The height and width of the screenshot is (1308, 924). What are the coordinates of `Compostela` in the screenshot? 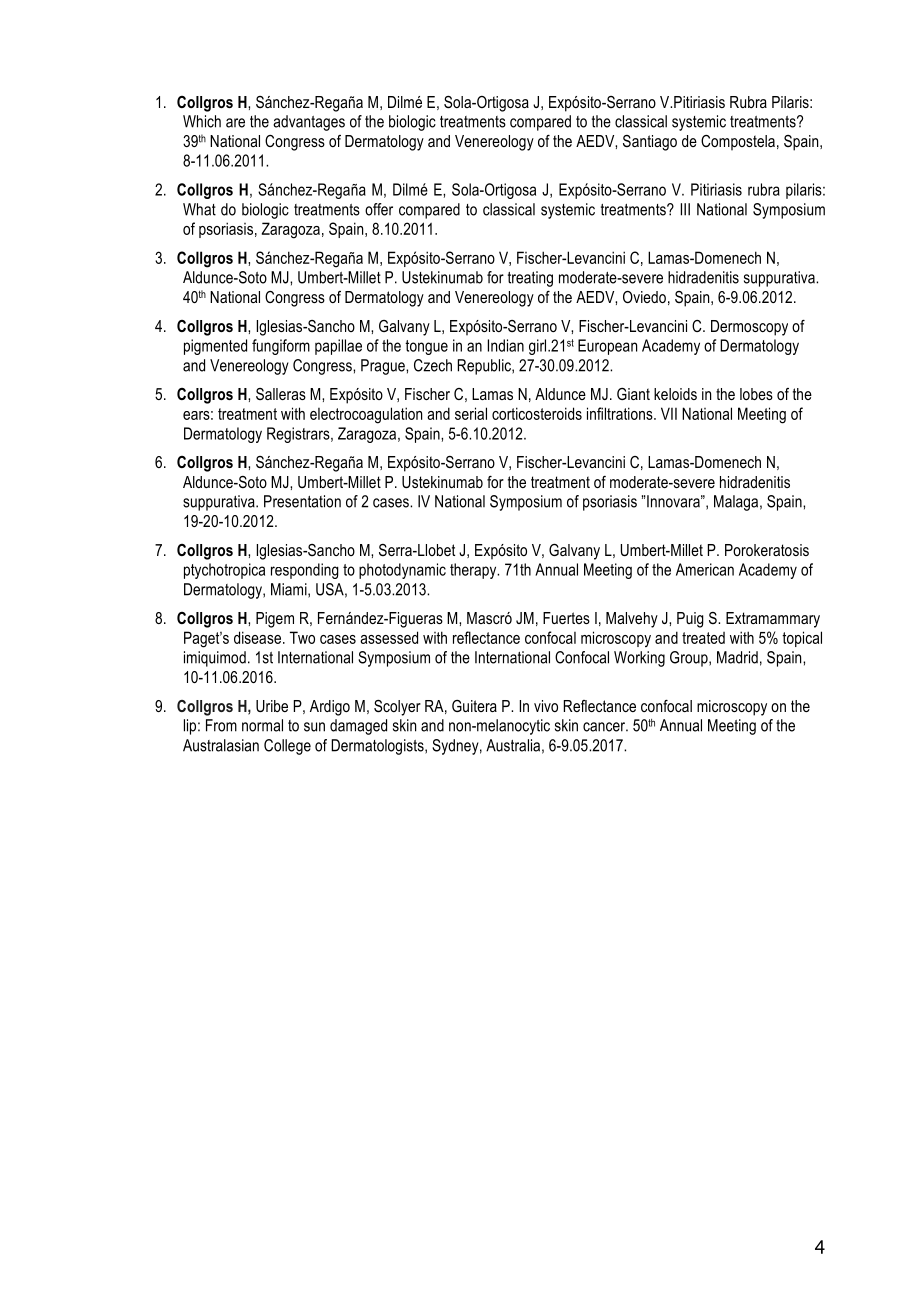 It's located at (738, 143).
